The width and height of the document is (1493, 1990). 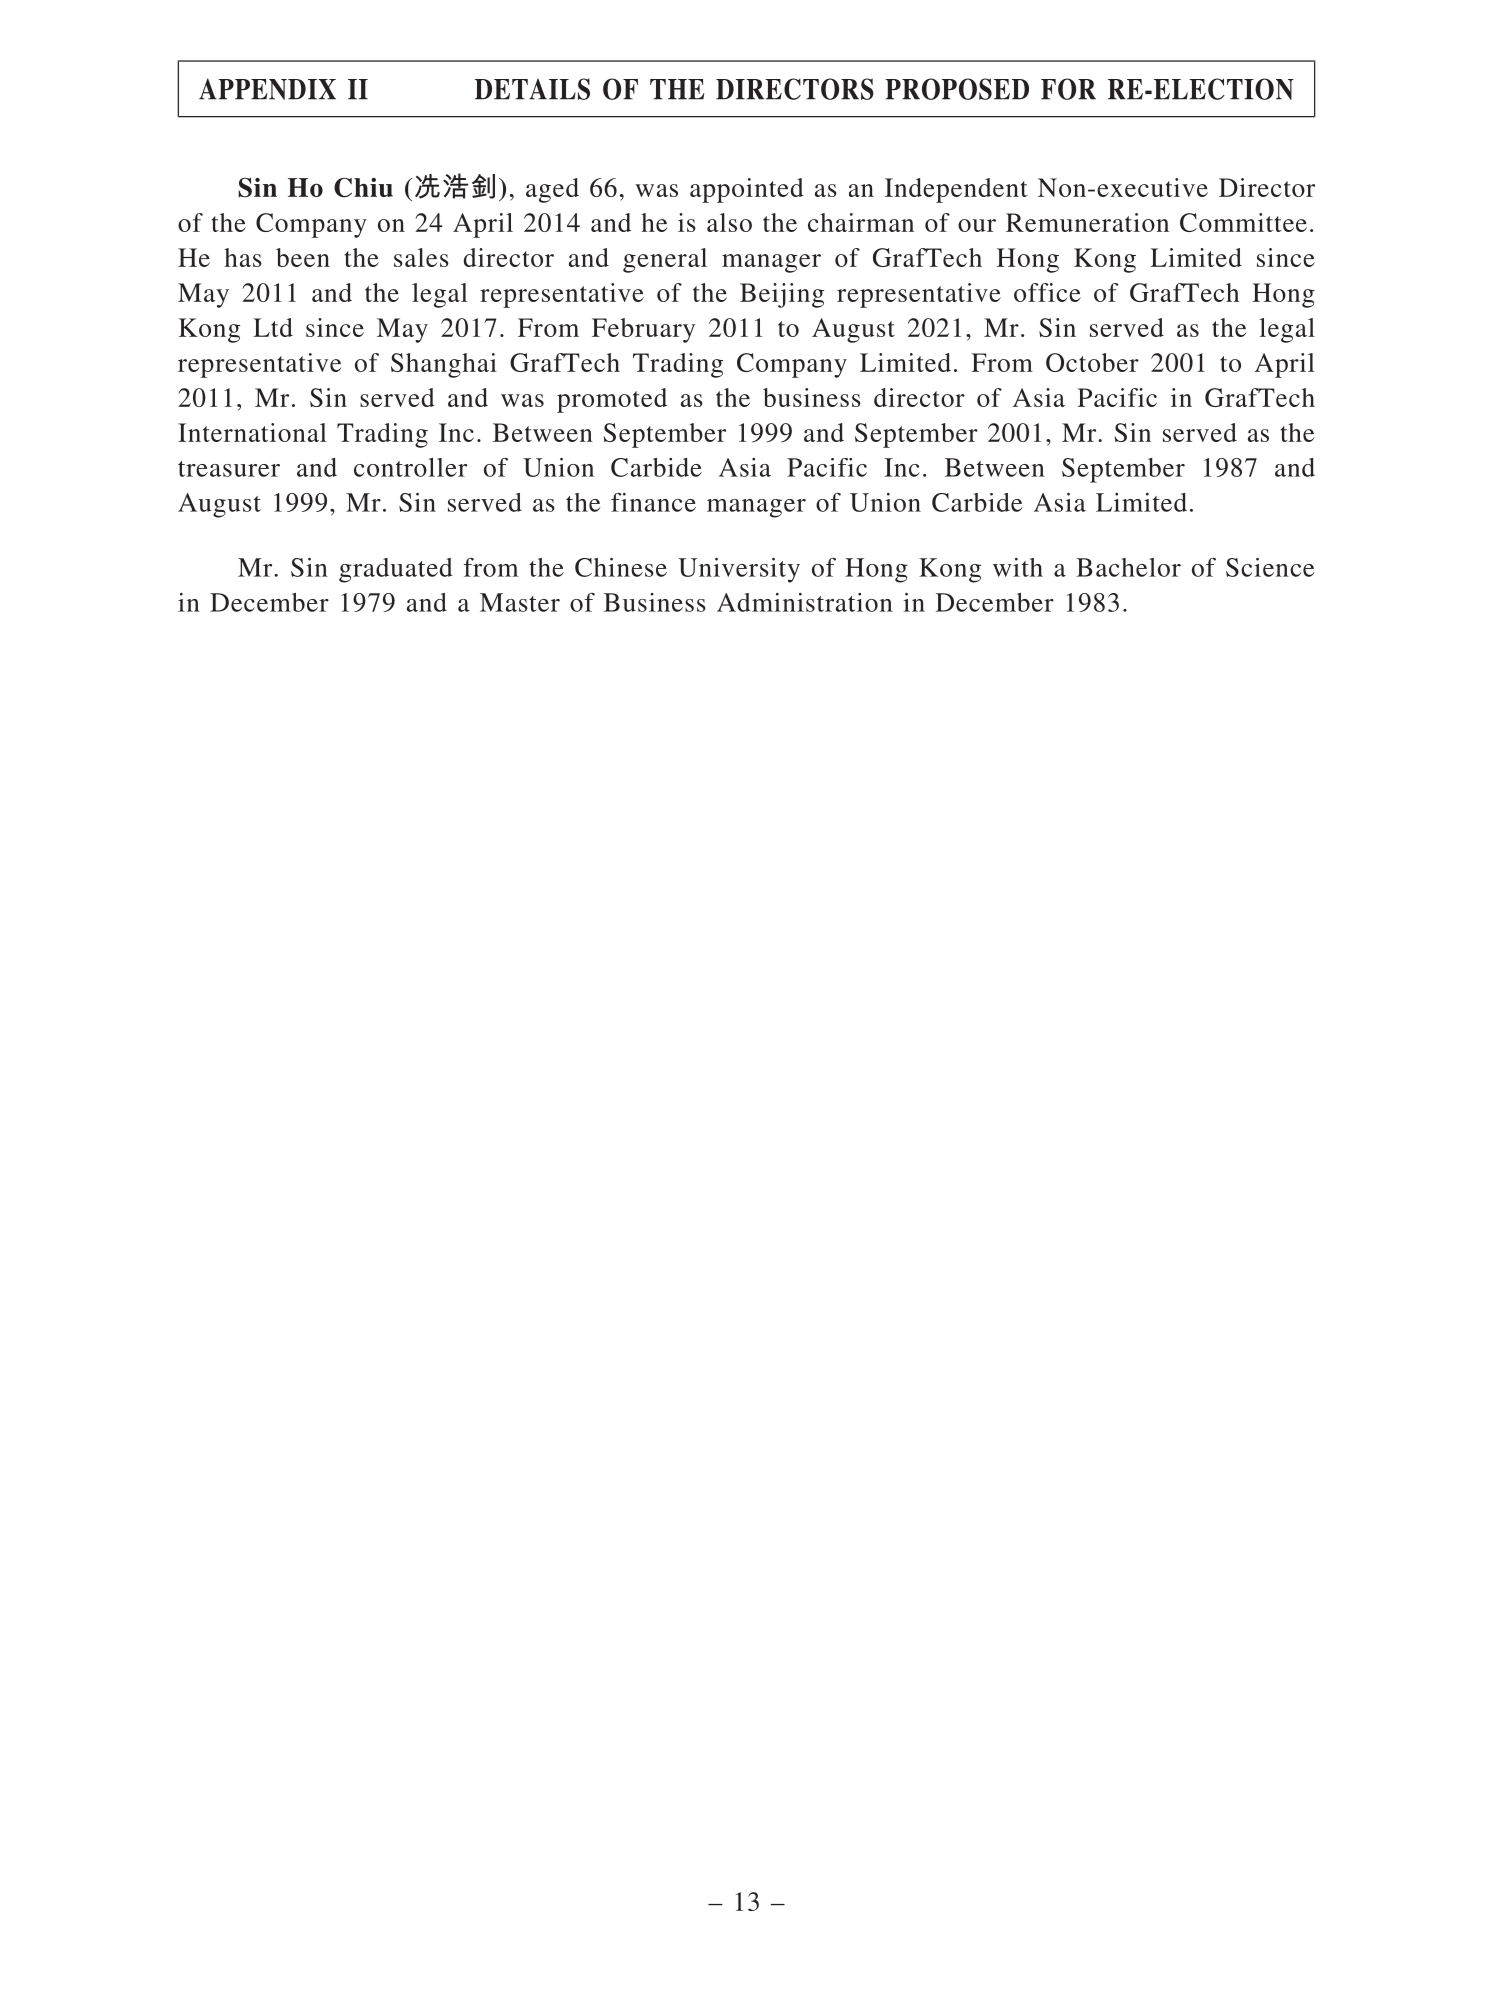 What do you see at coordinates (267, 89) in the document?
I see `APPENDIX` at bounding box center [267, 89].
